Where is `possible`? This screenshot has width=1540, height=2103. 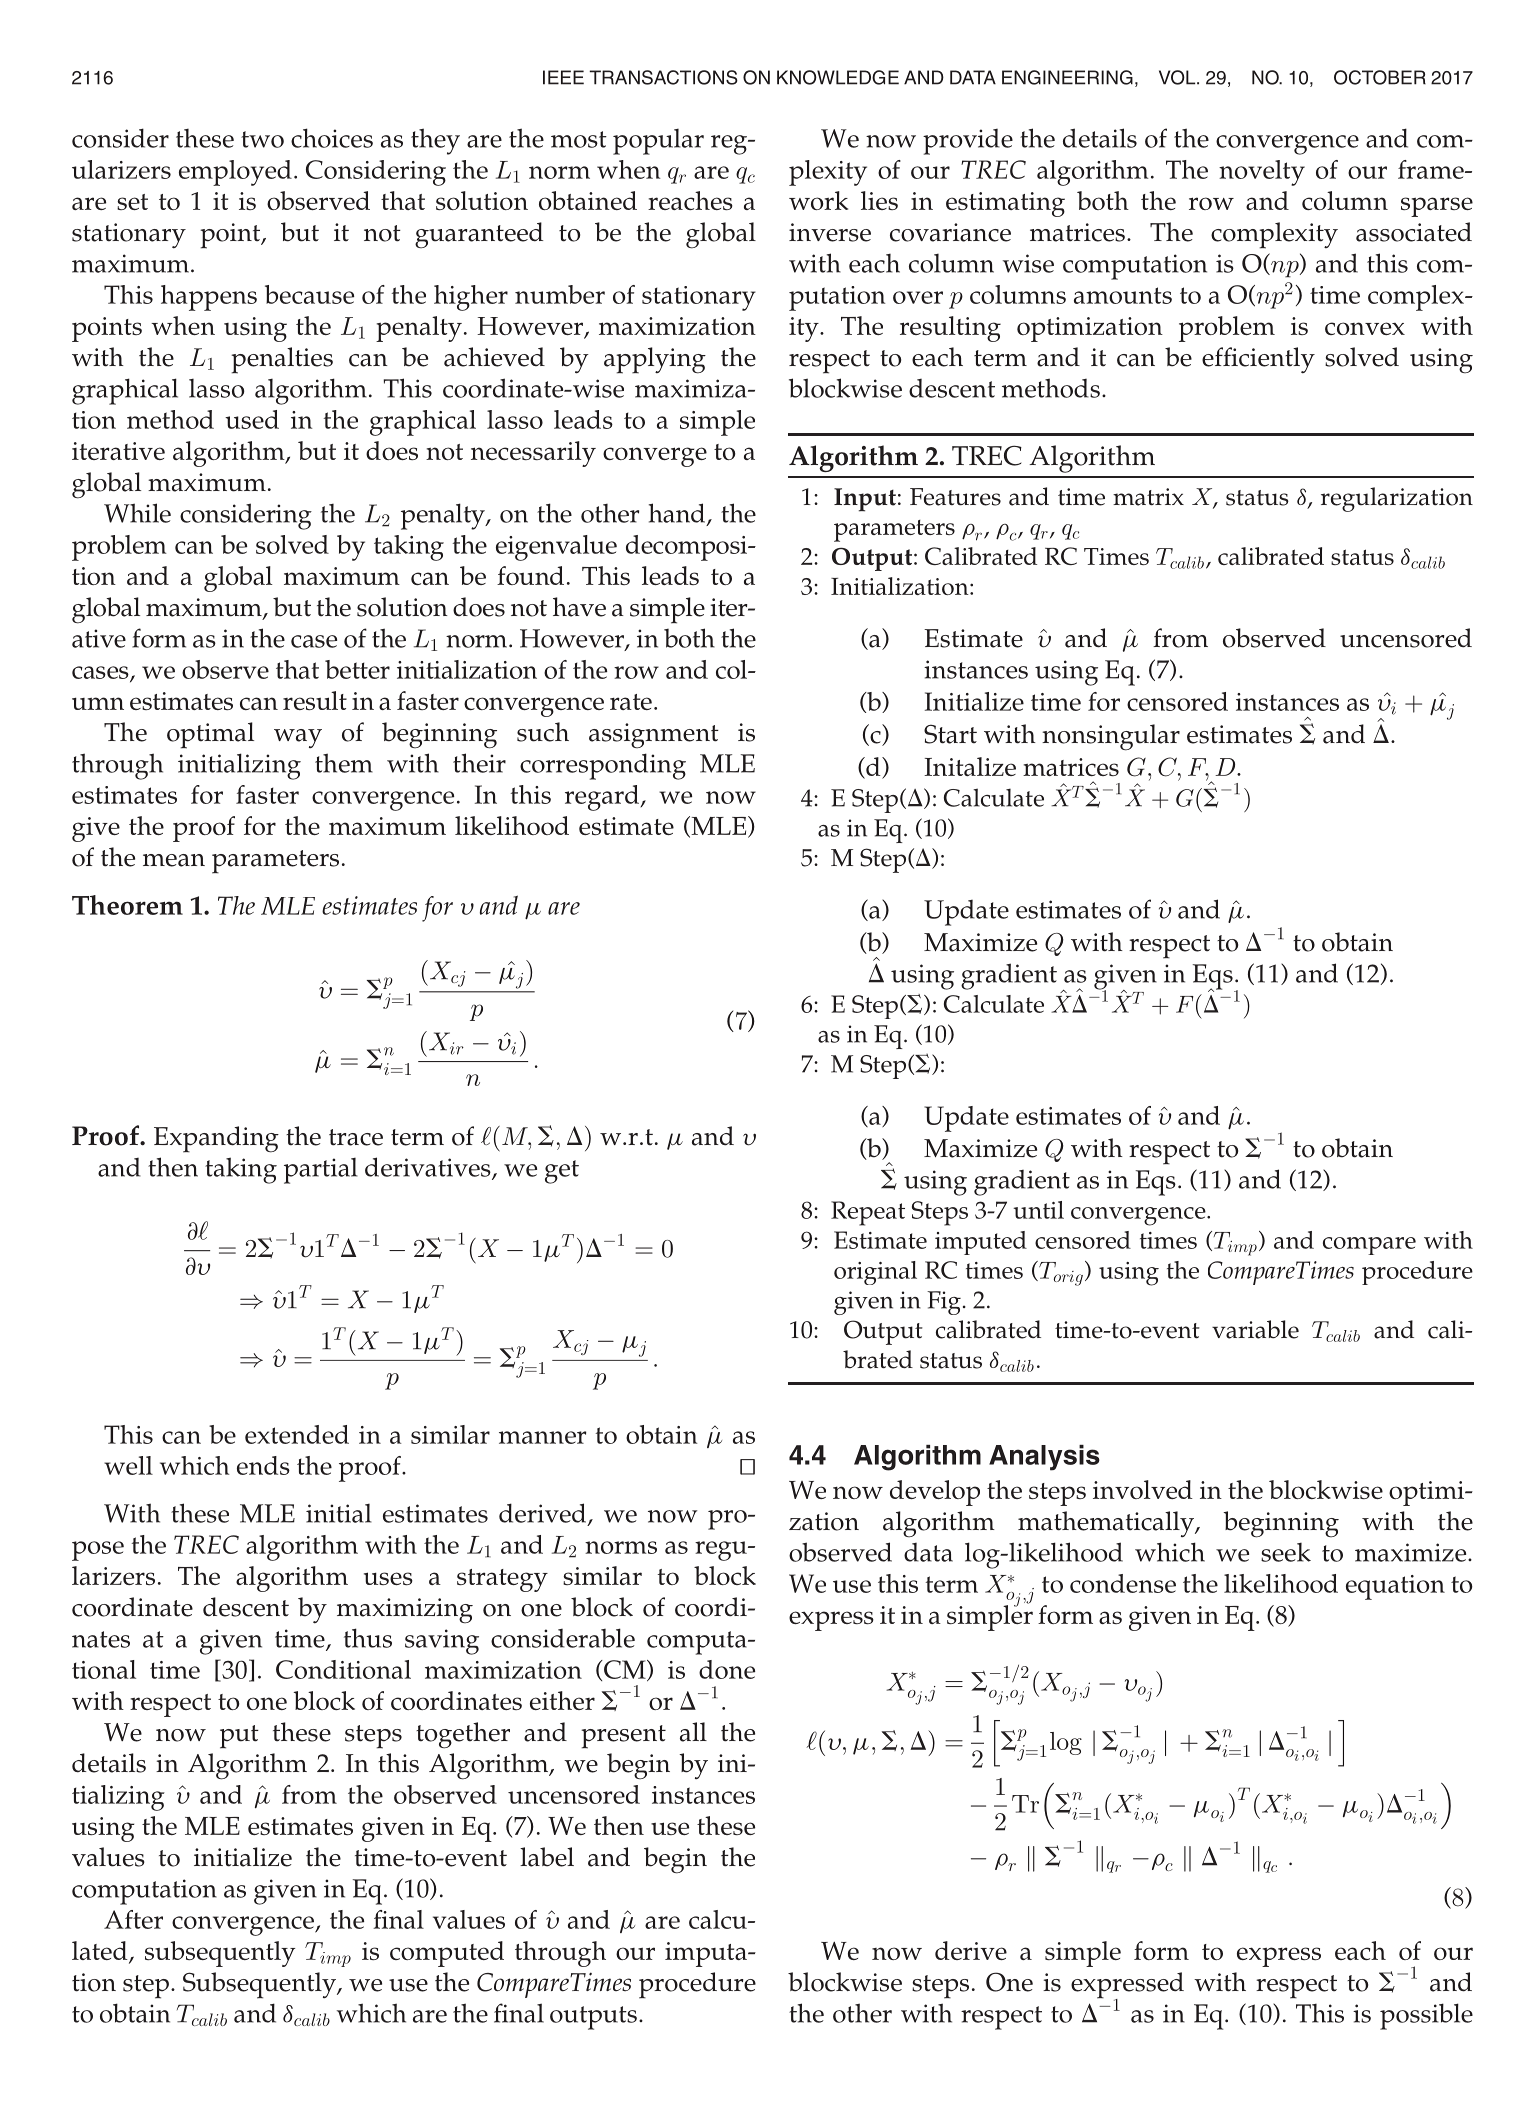 possible is located at coordinates (1426, 2016).
